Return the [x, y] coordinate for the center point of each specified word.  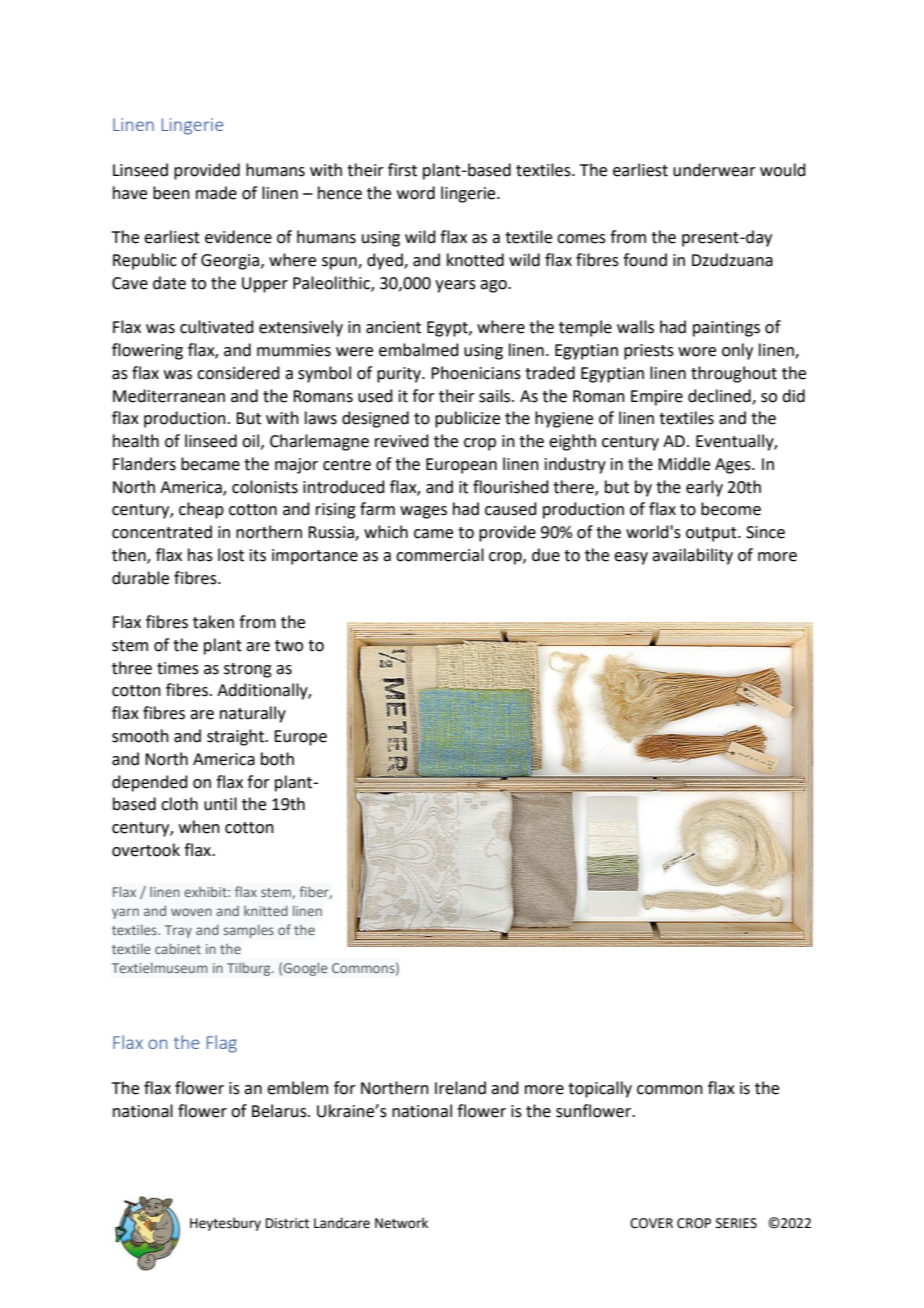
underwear [714, 170]
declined [720, 396]
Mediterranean [169, 396]
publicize [467, 419]
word [416, 193]
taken [213, 622]
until [220, 804]
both [277, 759]
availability [692, 556]
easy [631, 558]
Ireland [460, 1088]
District [287, 1223]
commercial [440, 555]
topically [600, 1089]
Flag [222, 1044]
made [216, 193]
